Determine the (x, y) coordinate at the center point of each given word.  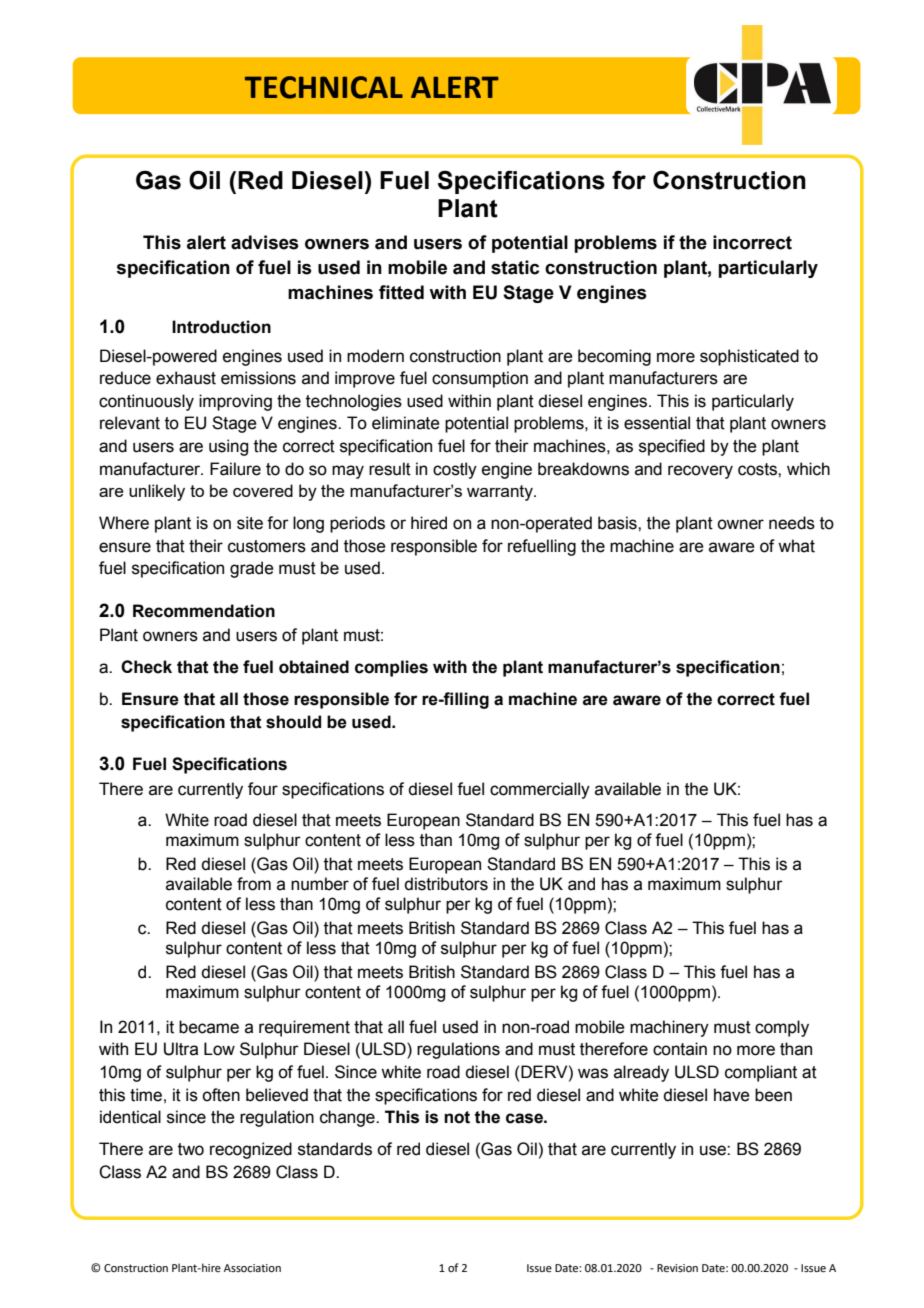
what (796, 546)
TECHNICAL (324, 87)
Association (252, 1268)
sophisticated (749, 357)
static (515, 267)
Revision (677, 1268)
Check (146, 667)
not (457, 1117)
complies (391, 668)
